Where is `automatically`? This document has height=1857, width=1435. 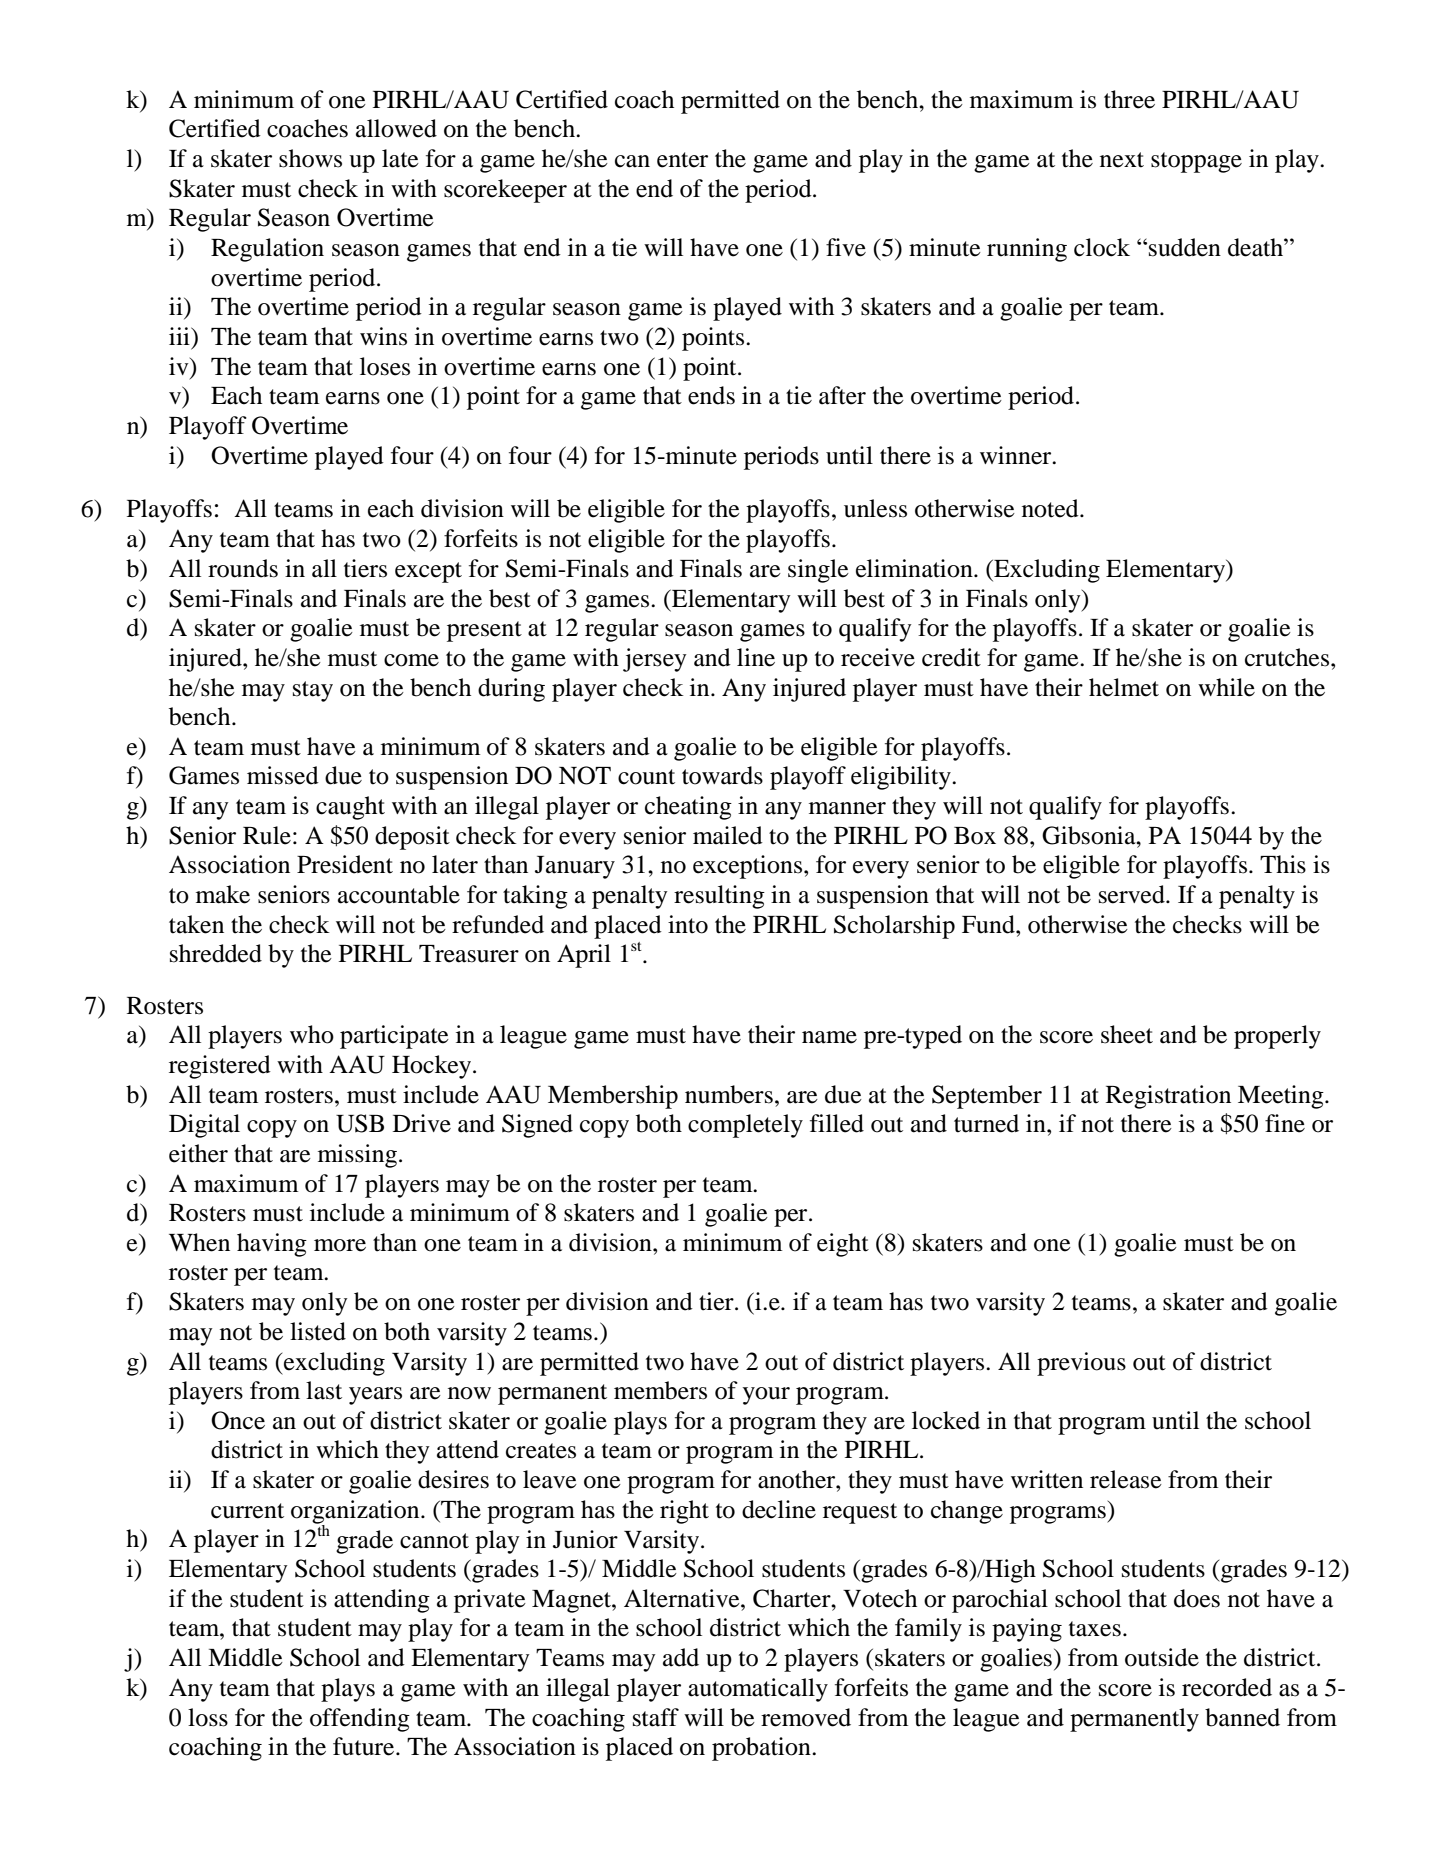
automatically is located at coordinates (758, 1690).
